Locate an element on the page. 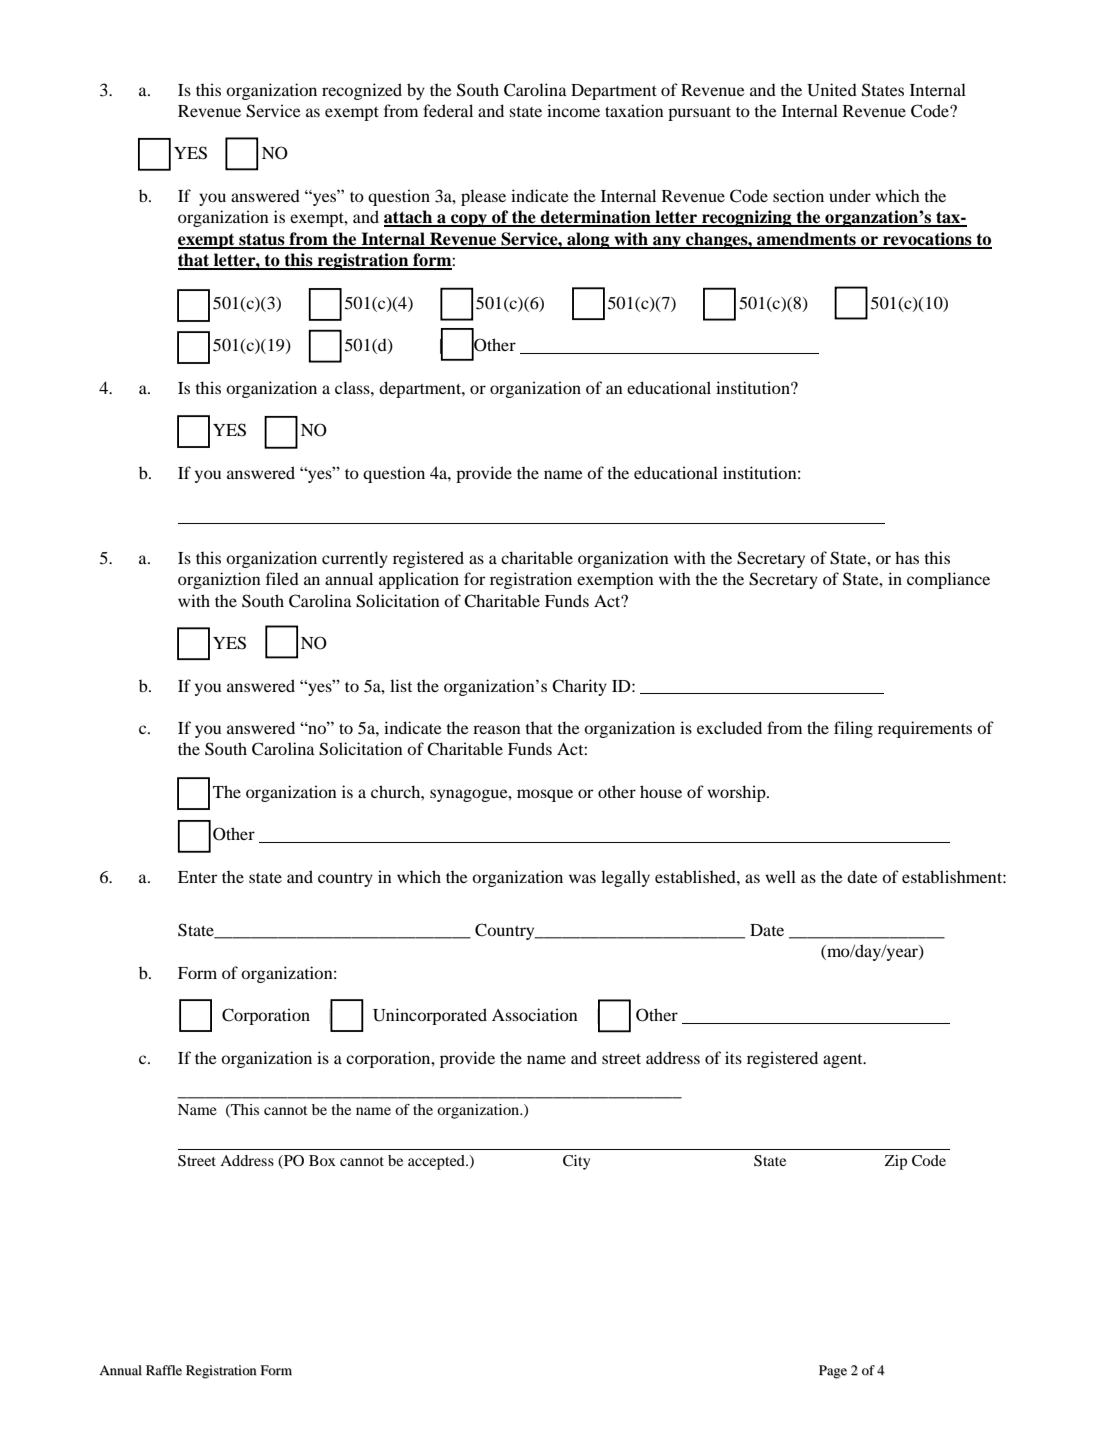 This image has height=1439, width=1112. United is located at coordinates (832, 90).
